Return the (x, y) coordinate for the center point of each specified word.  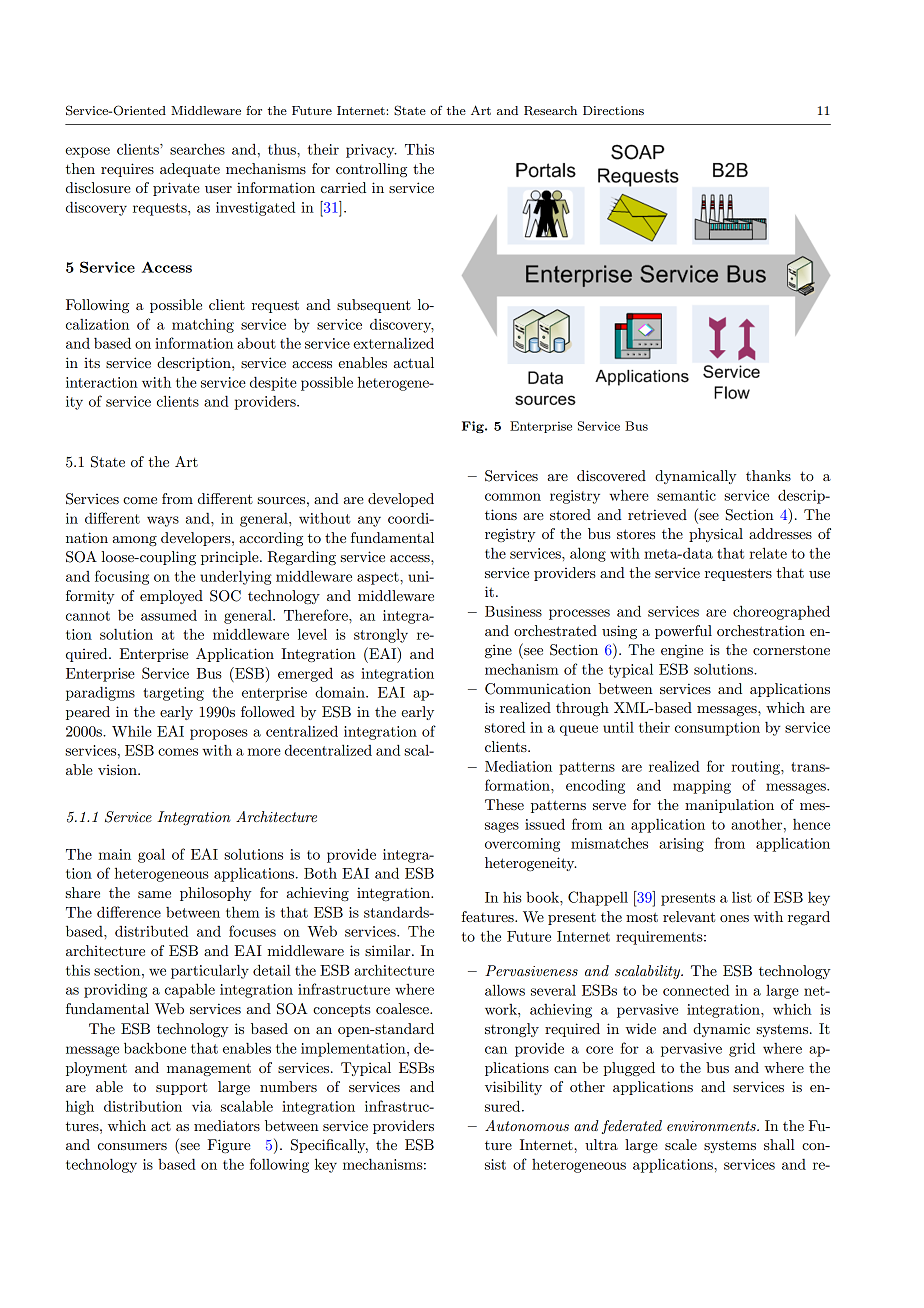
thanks (768, 475)
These (504, 804)
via (202, 1106)
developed (401, 500)
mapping (702, 787)
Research (550, 111)
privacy (371, 151)
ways (163, 521)
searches (197, 149)
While (132, 731)
